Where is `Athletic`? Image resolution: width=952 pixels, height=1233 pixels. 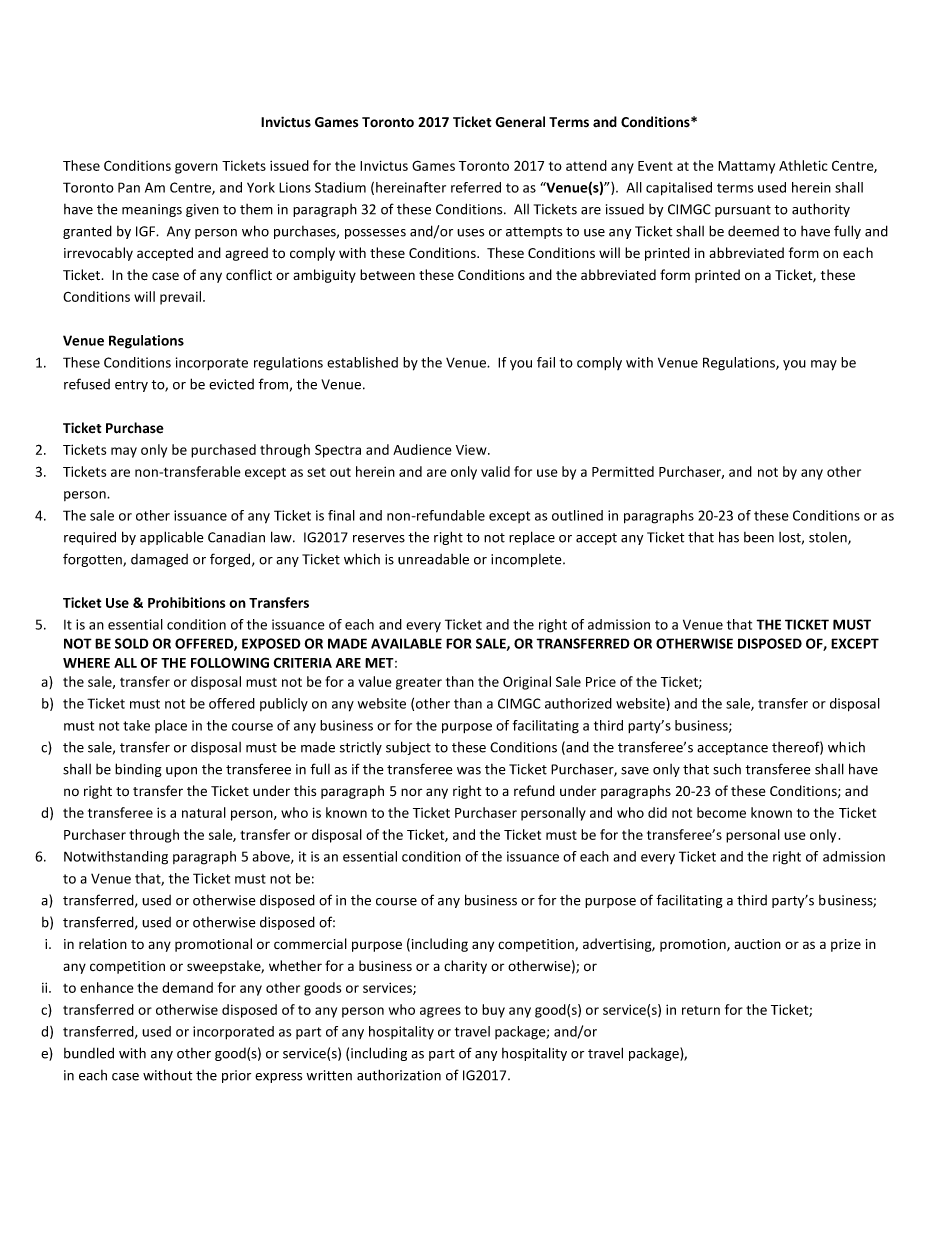 Athletic is located at coordinates (803, 165).
